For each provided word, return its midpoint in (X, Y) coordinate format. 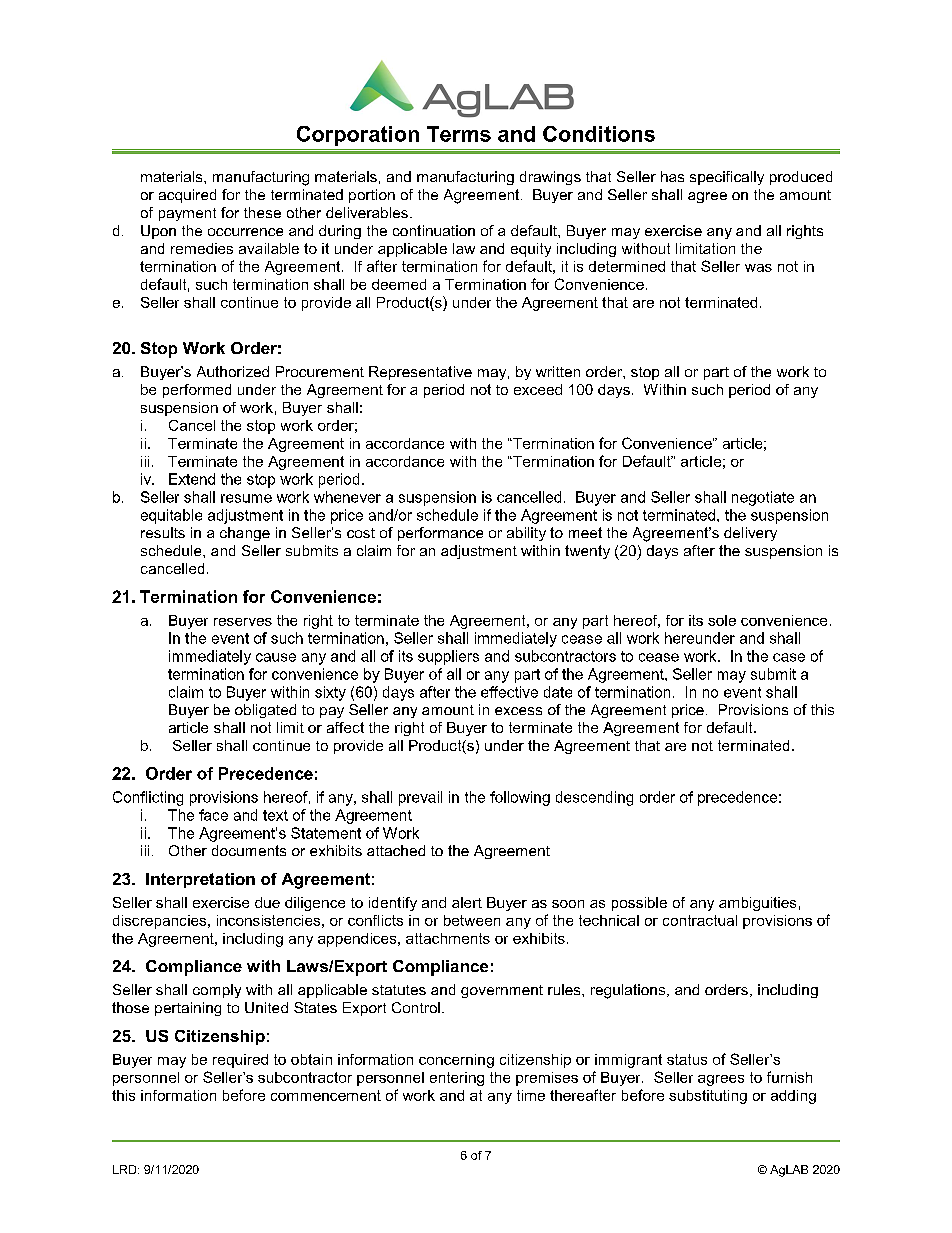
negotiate (763, 498)
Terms (459, 134)
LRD (126, 1169)
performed (197, 391)
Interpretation (200, 880)
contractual (700, 920)
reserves (243, 622)
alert (467, 902)
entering (457, 1079)
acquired (187, 196)
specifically (727, 178)
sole (722, 620)
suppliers (448, 657)
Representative (420, 373)
